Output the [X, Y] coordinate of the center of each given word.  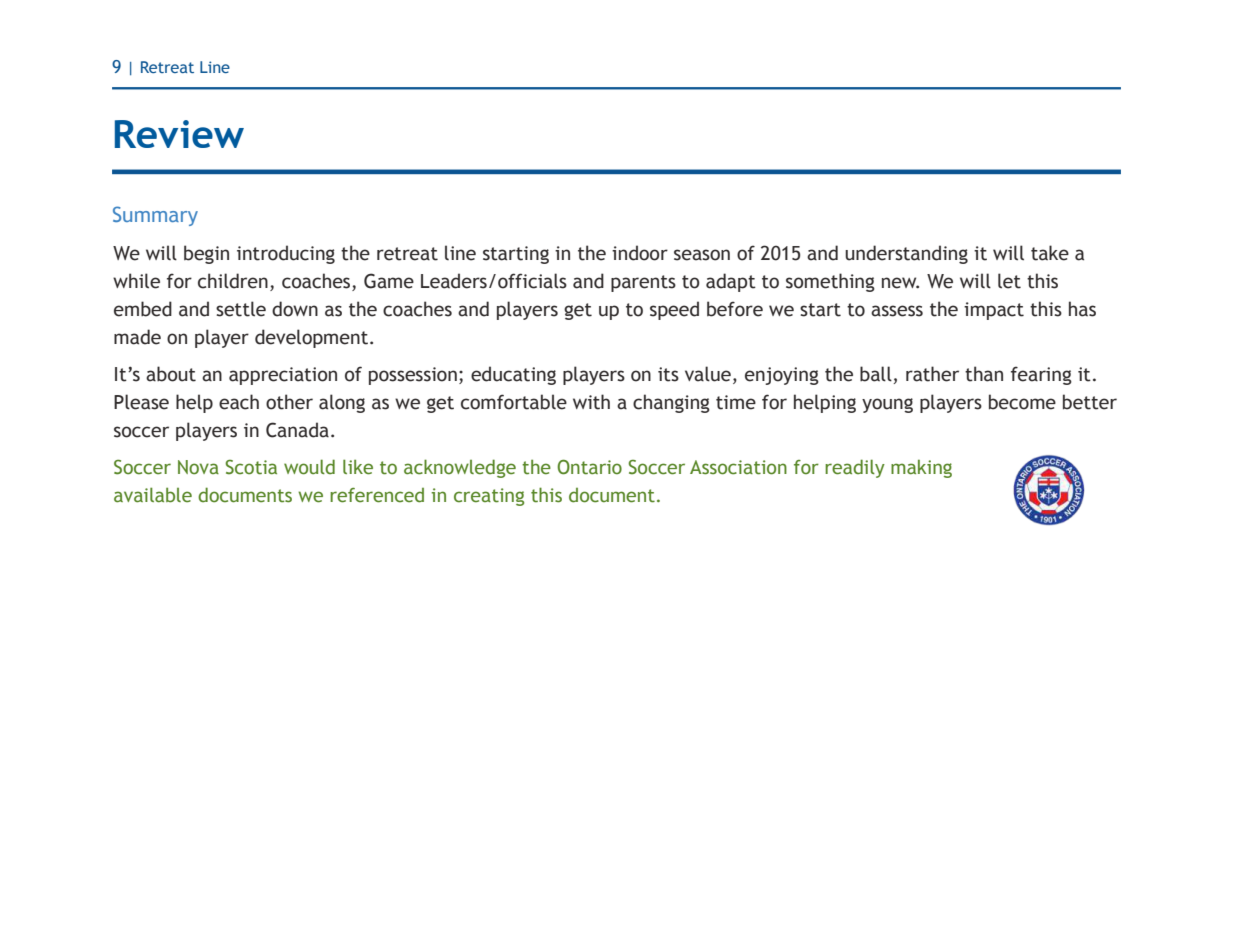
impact [994, 311]
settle [241, 309]
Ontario [589, 467]
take [1050, 253]
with [591, 402]
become [1022, 402]
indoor [640, 253]
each [239, 402]
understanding [906, 254]
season [702, 255]
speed [674, 310]
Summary [155, 216]
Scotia [251, 467]
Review [179, 134]
